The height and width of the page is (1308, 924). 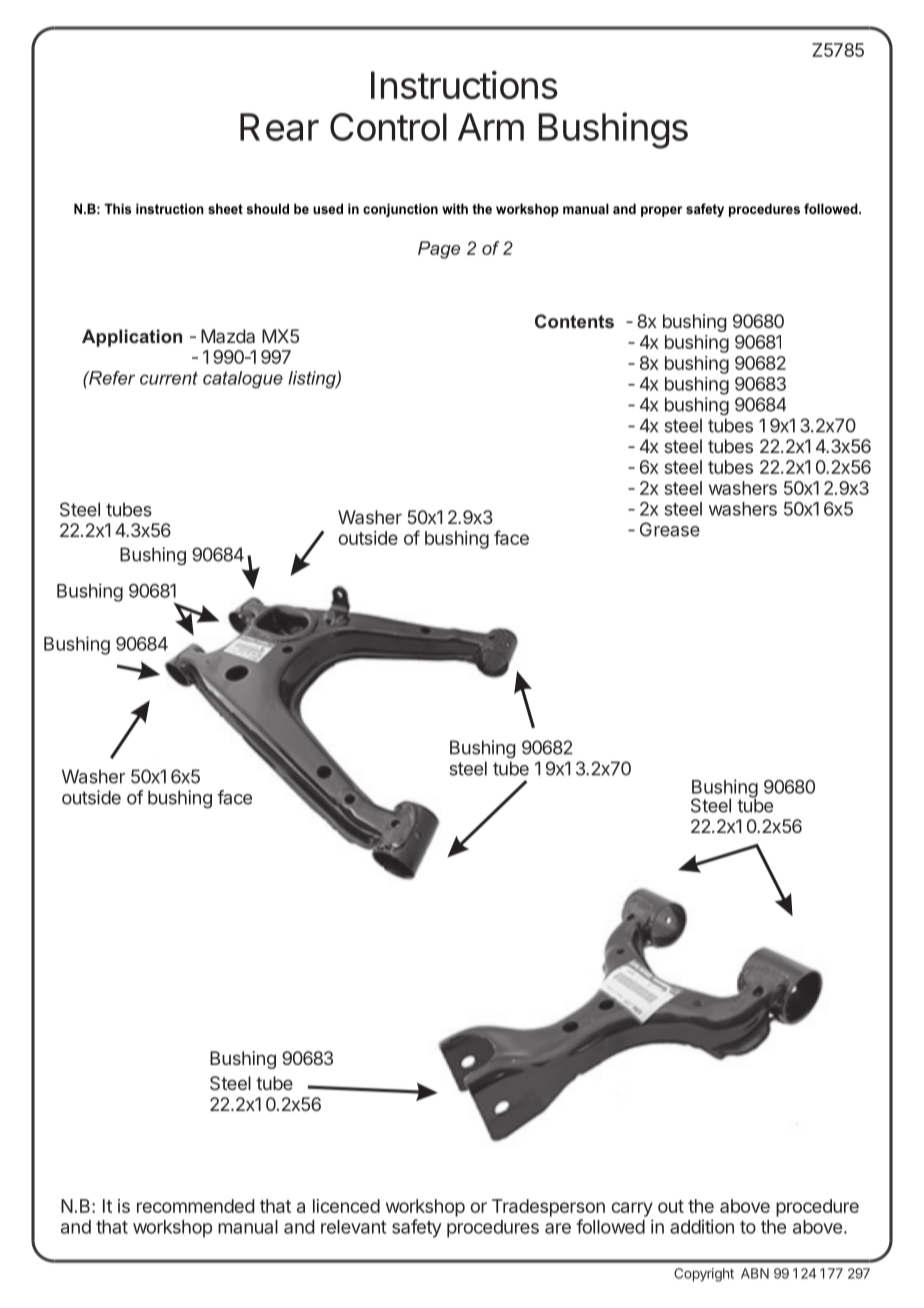 I want to click on relevant, so click(x=354, y=1227).
